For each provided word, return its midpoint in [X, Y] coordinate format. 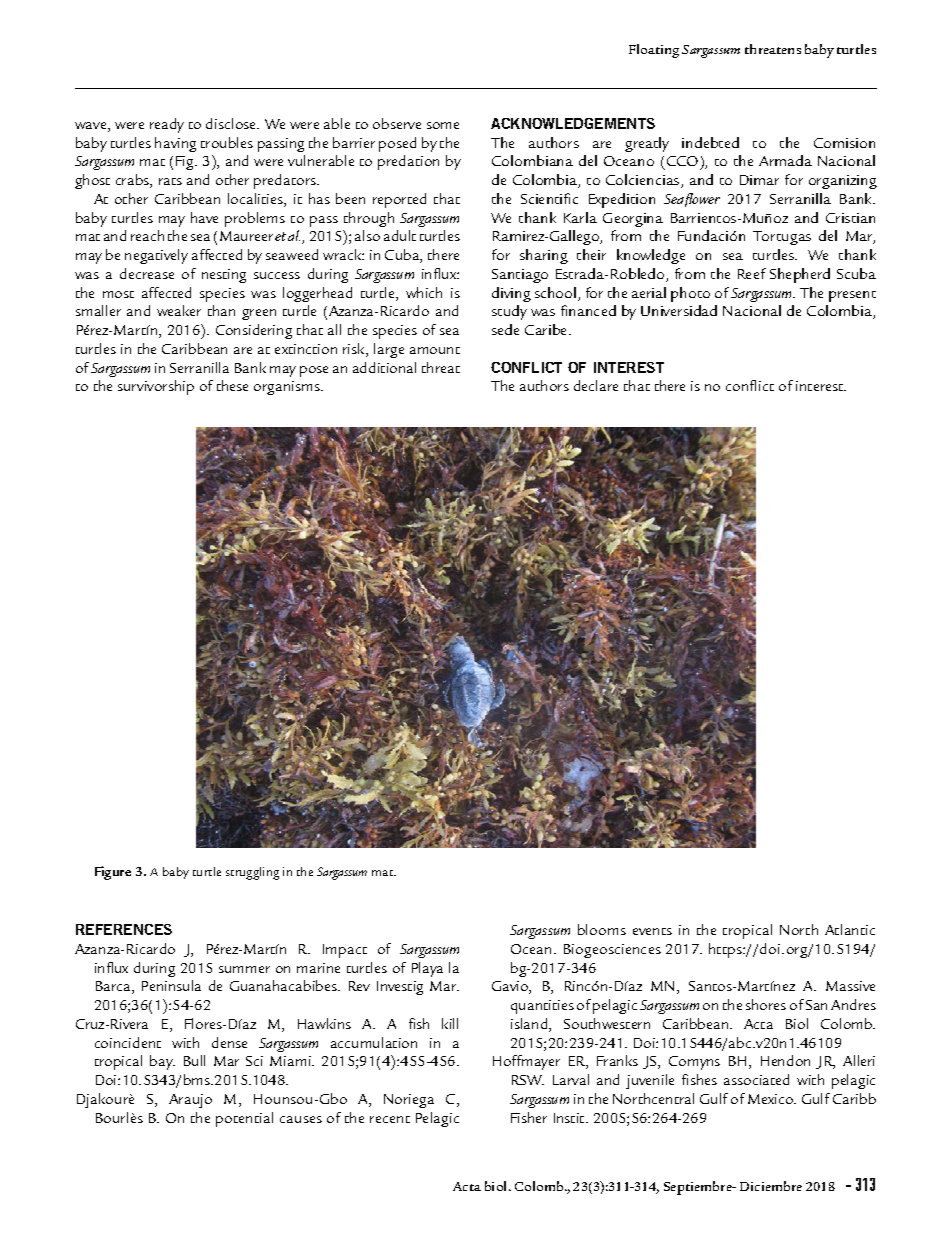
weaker [179, 310]
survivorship [156, 387]
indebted [710, 142]
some [443, 125]
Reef [752, 273]
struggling [252, 873]
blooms [602, 929]
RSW [528, 1080]
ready [167, 125]
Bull [194, 1060]
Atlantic [850, 929]
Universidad [679, 310]
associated [756, 1079]
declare [596, 385]
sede [505, 329]
